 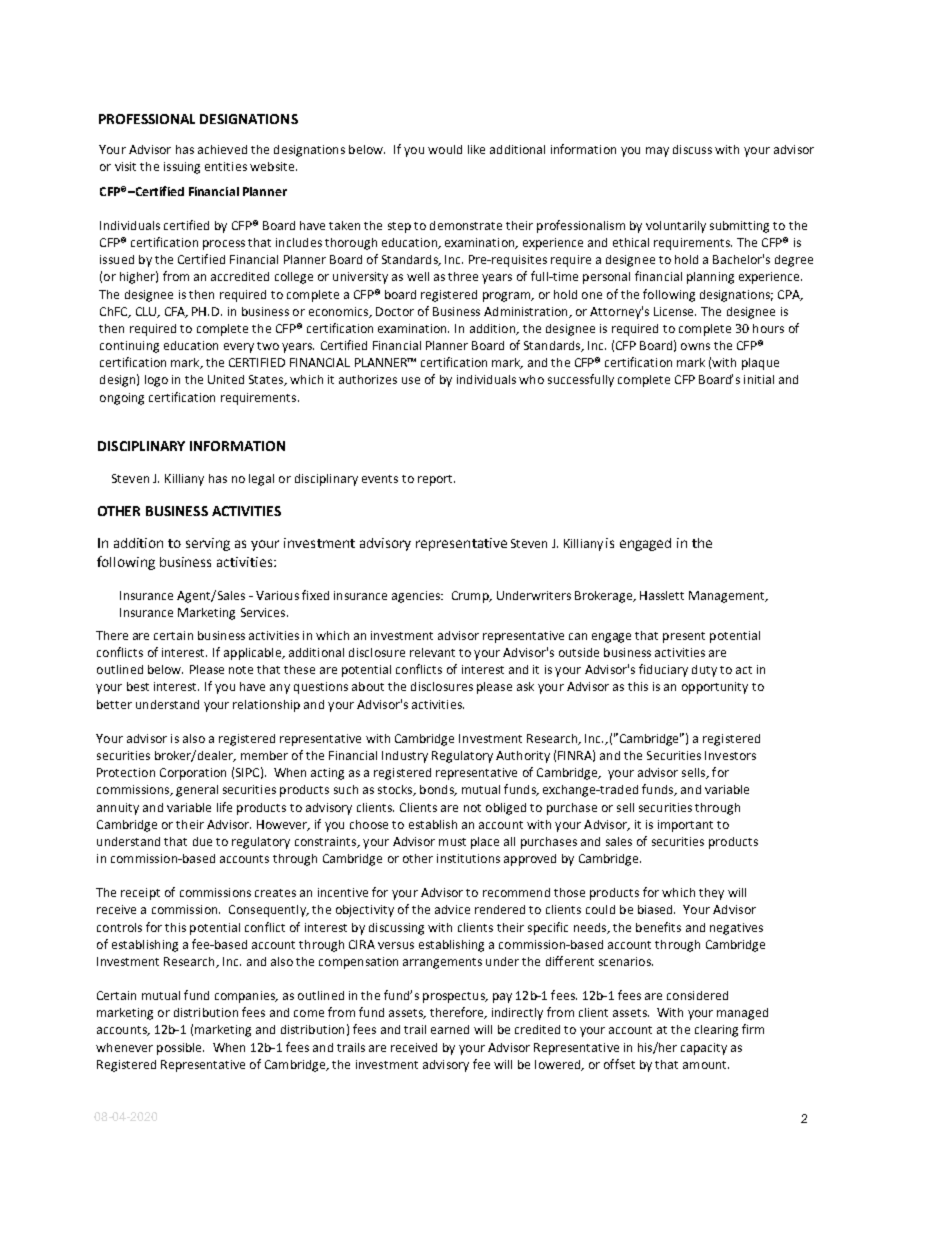 What do you see at coordinates (759, 379) in the page?
I see `initial` at bounding box center [759, 379].
